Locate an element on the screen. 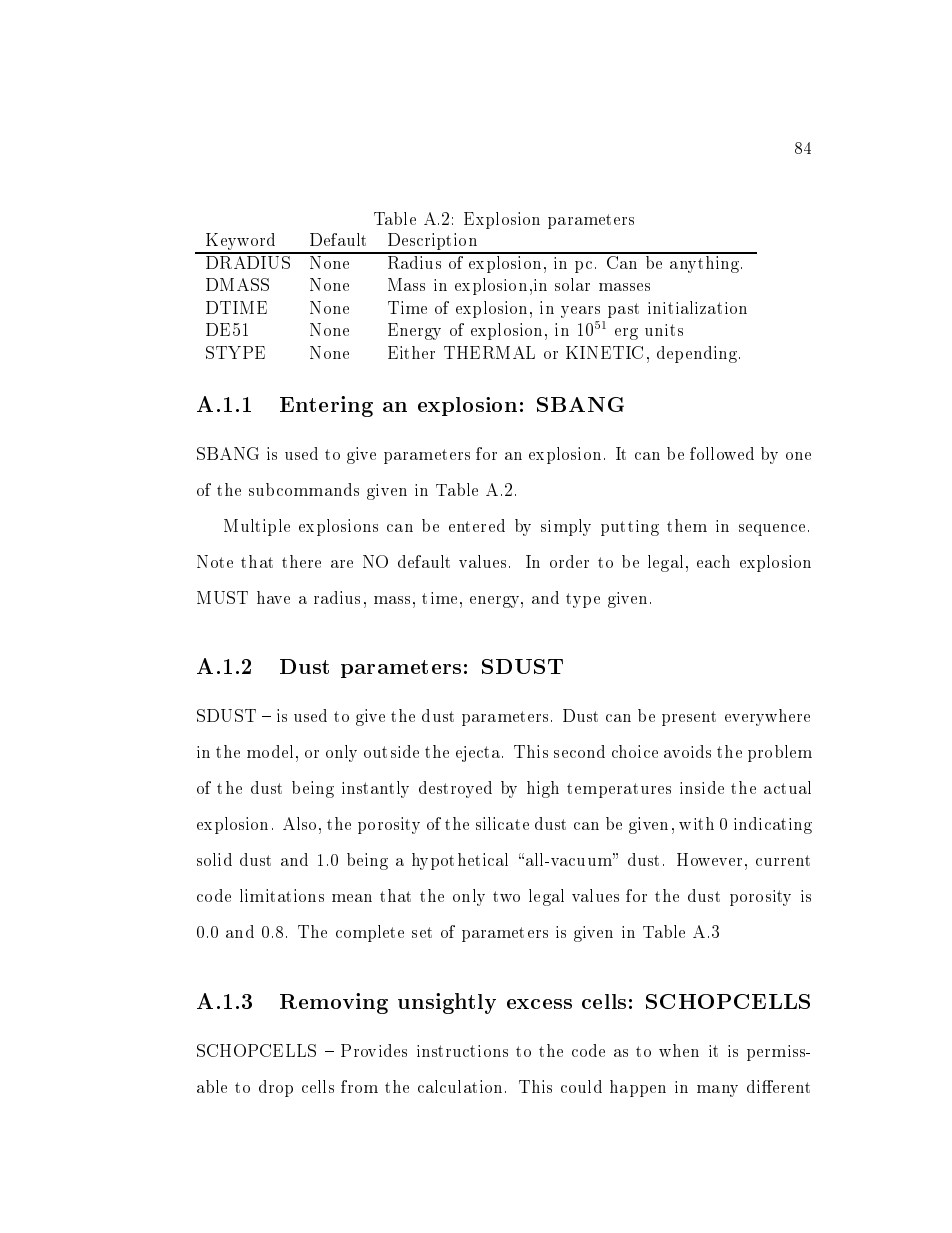  drop is located at coordinates (276, 1088).
